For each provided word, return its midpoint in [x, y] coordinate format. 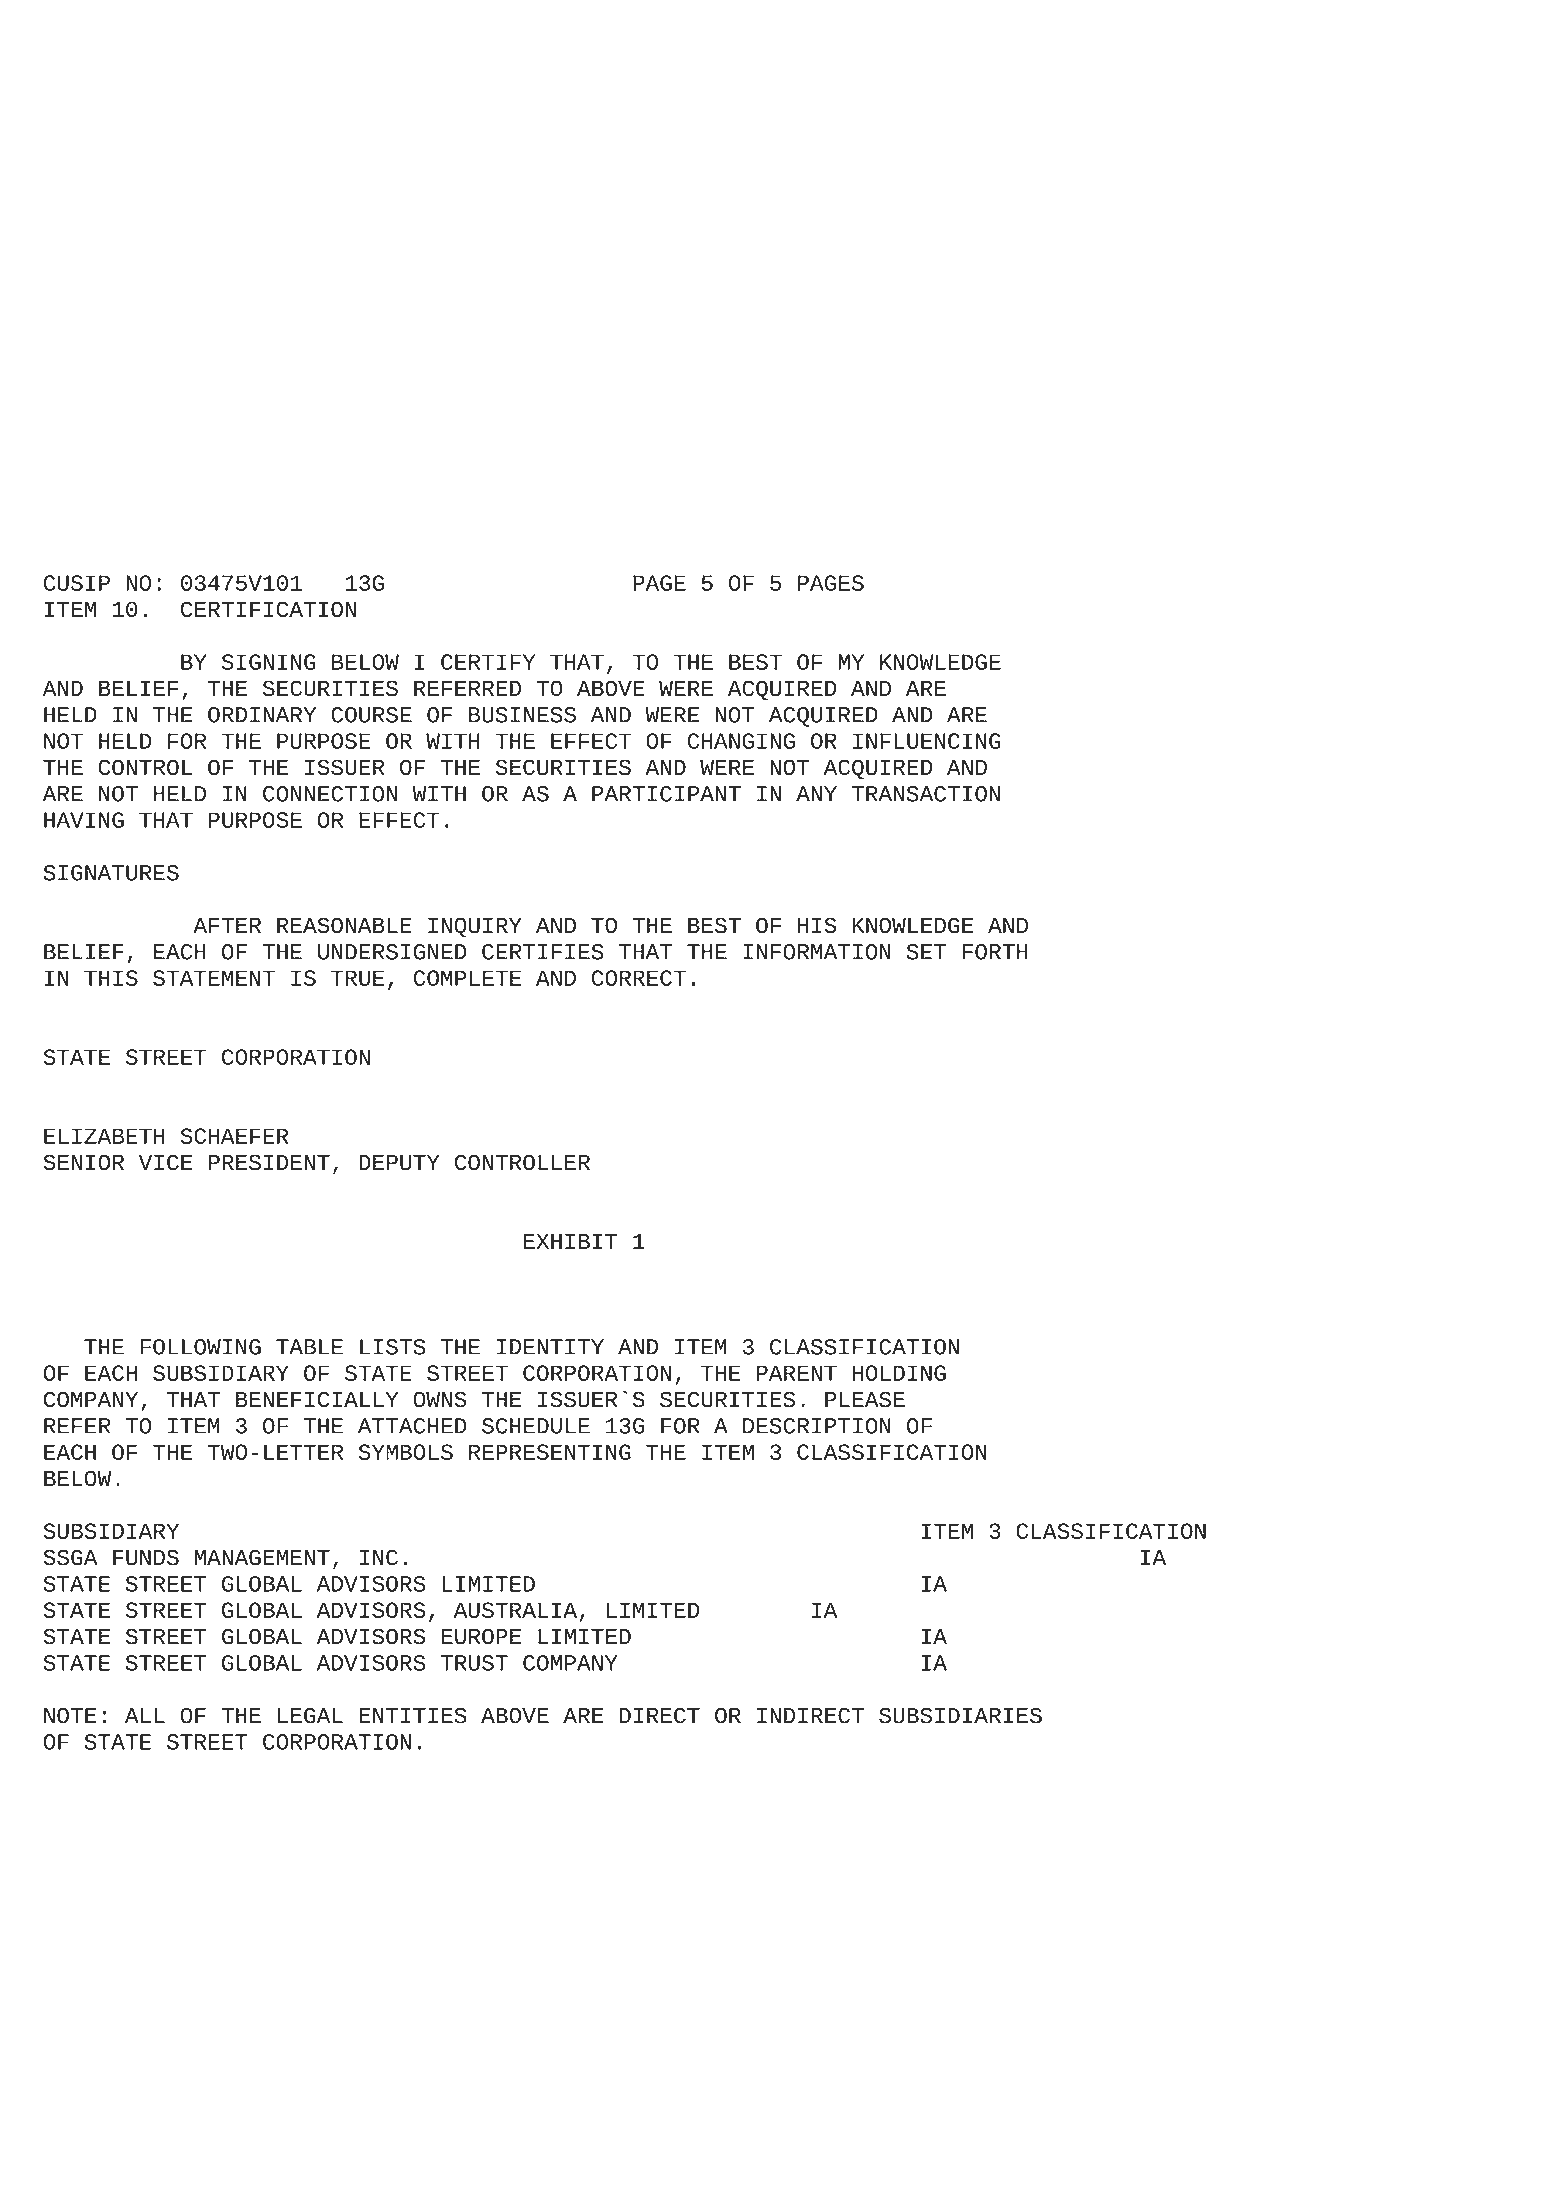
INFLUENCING [927, 741]
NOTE [70, 1716]
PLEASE [865, 1399]
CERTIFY [488, 662]
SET [926, 952]
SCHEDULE [536, 1426]
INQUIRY [475, 927]
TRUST [474, 1663]
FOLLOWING [200, 1347]
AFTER [227, 925]
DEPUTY [399, 1163]
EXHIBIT [571, 1241]
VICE [166, 1162]
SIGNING [269, 662]
